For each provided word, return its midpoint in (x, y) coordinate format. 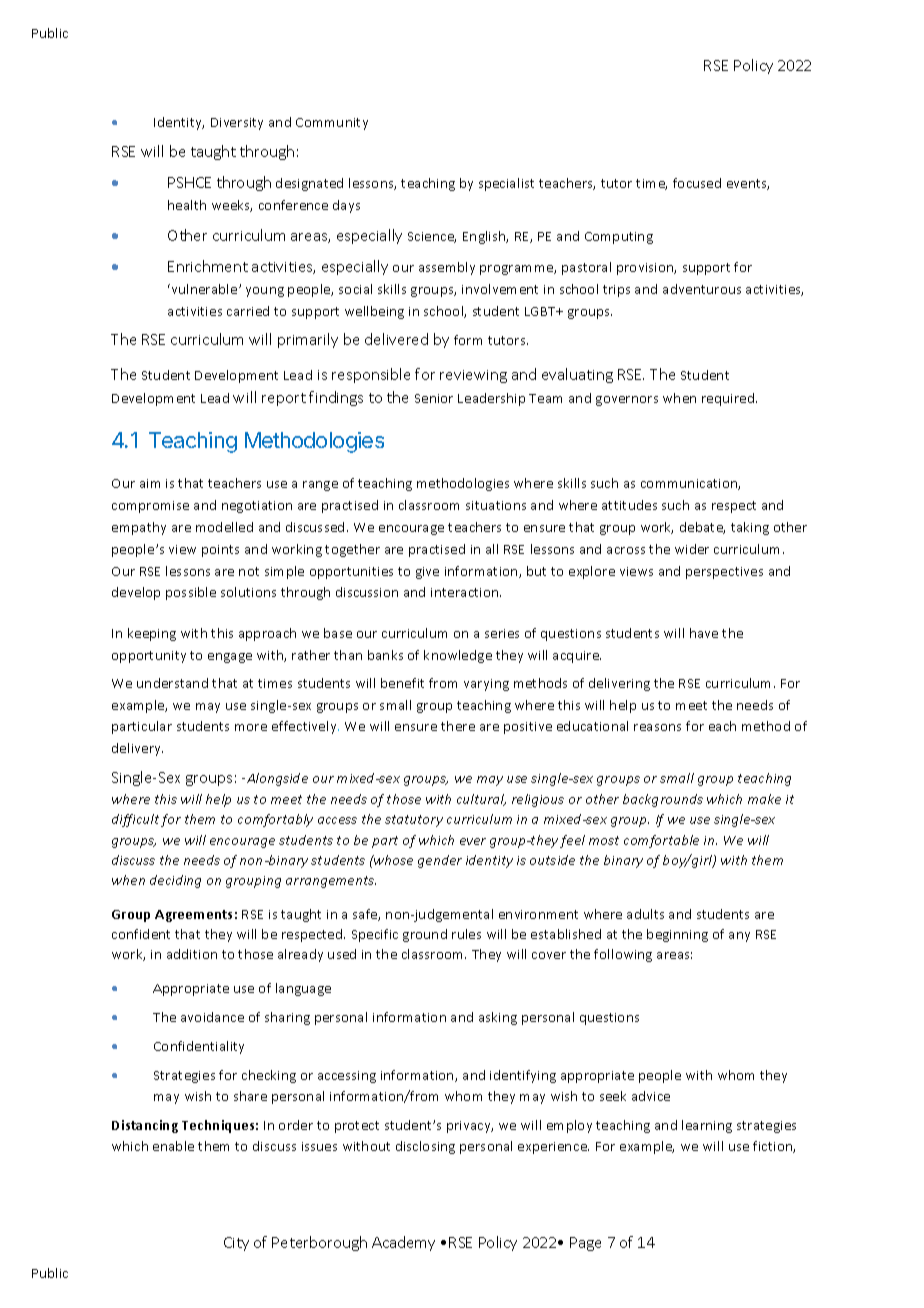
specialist (506, 184)
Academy (403, 1243)
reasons (657, 727)
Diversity (237, 124)
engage (230, 658)
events (748, 184)
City (236, 1244)
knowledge (458, 656)
